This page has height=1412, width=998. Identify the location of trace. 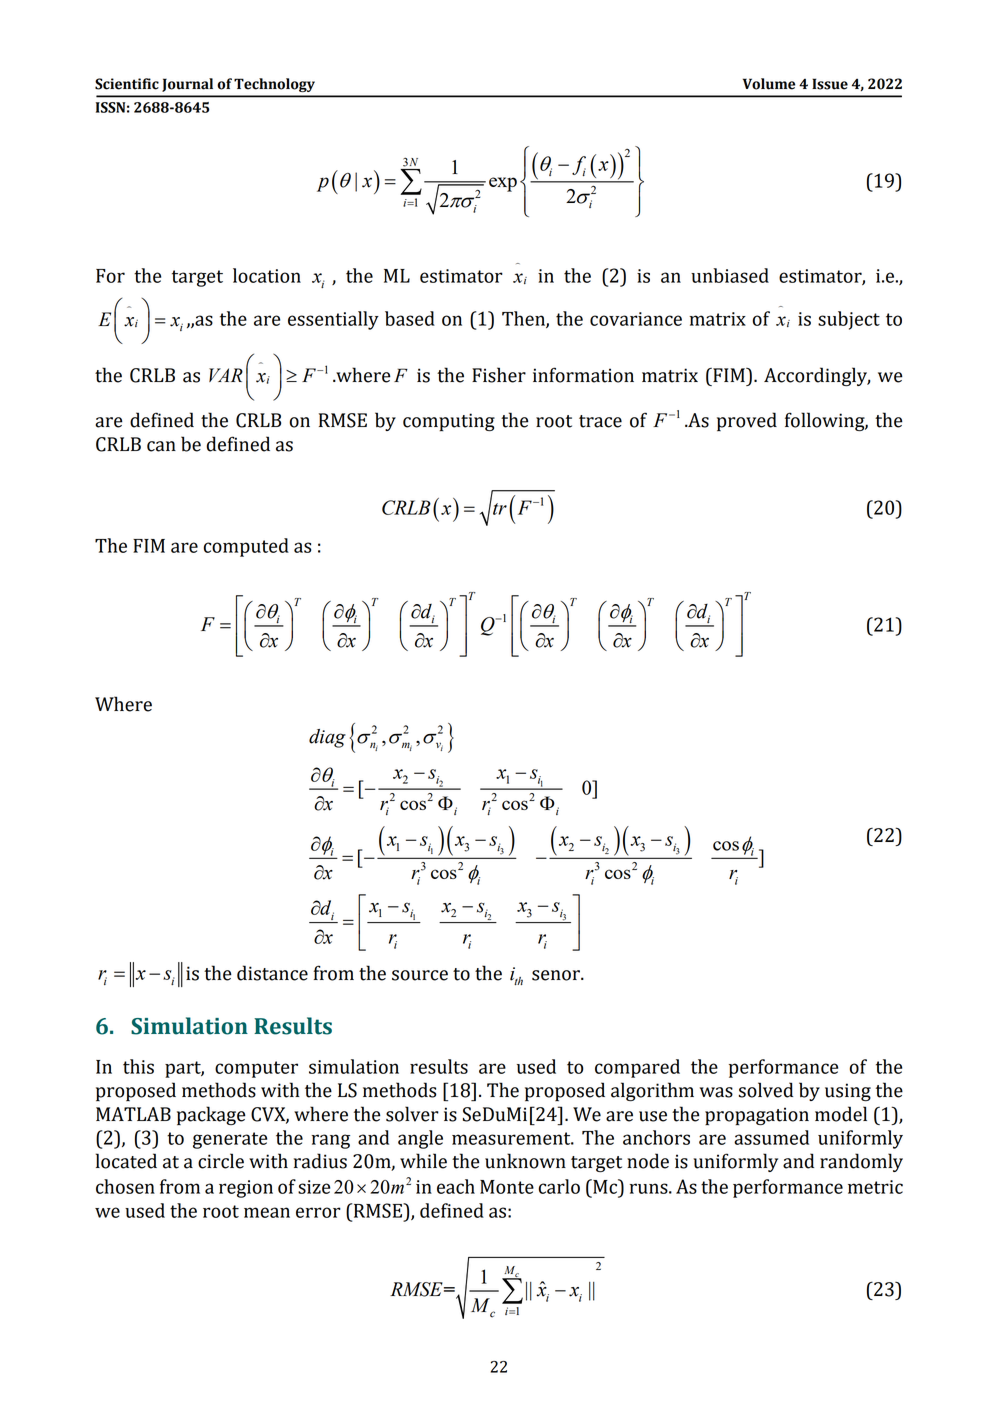
(600, 421).
